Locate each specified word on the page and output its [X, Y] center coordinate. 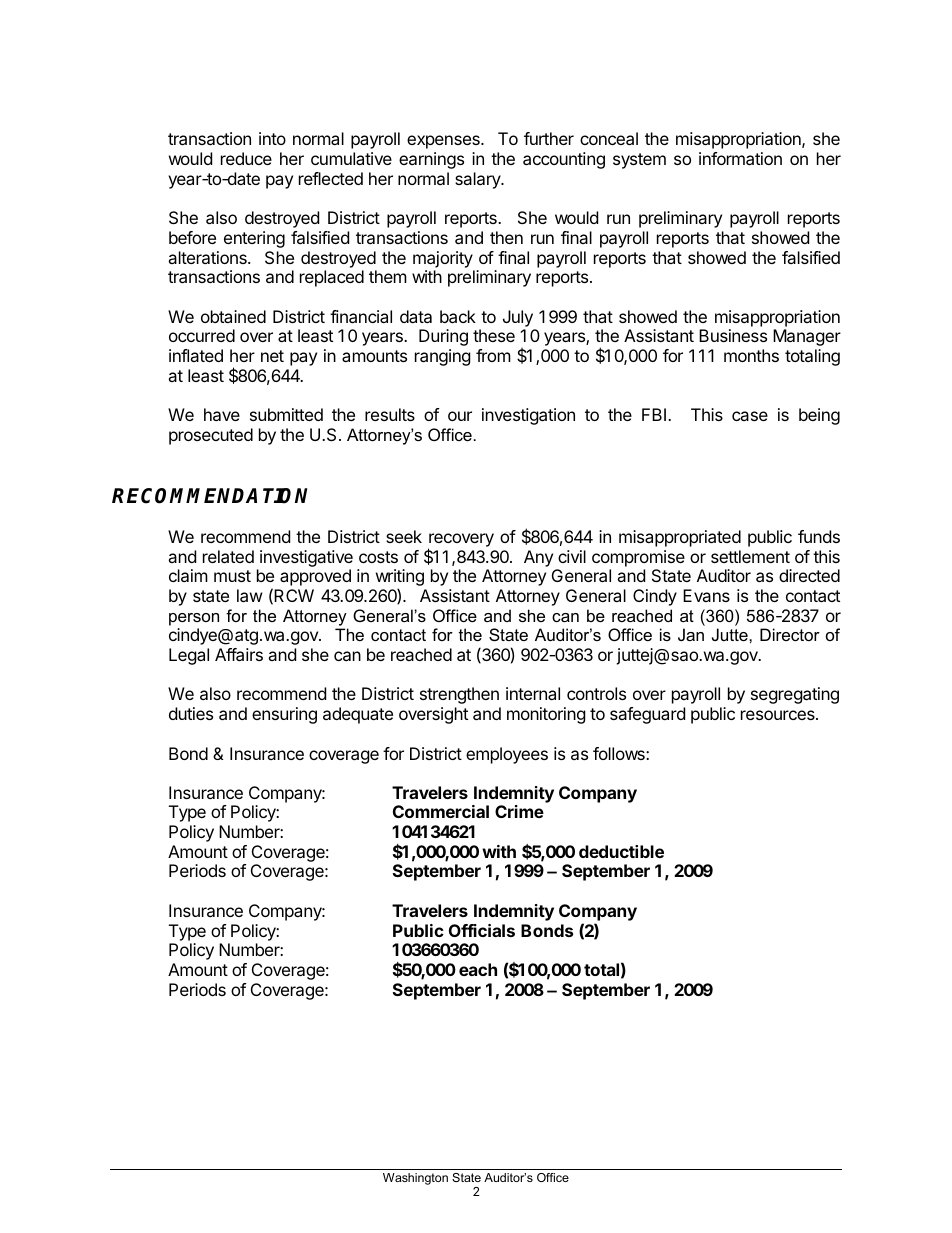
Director [790, 634]
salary [479, 180]
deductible [621, 851]
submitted [286, 414]
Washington [415, 1179]
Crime [519, 811]
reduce [246, 158]
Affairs [239, 654]
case [750, 416]
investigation [528, 416]
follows [620, 753]
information [740, 158]
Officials [482, 930]
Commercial [441, 811]
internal [533, 693]
